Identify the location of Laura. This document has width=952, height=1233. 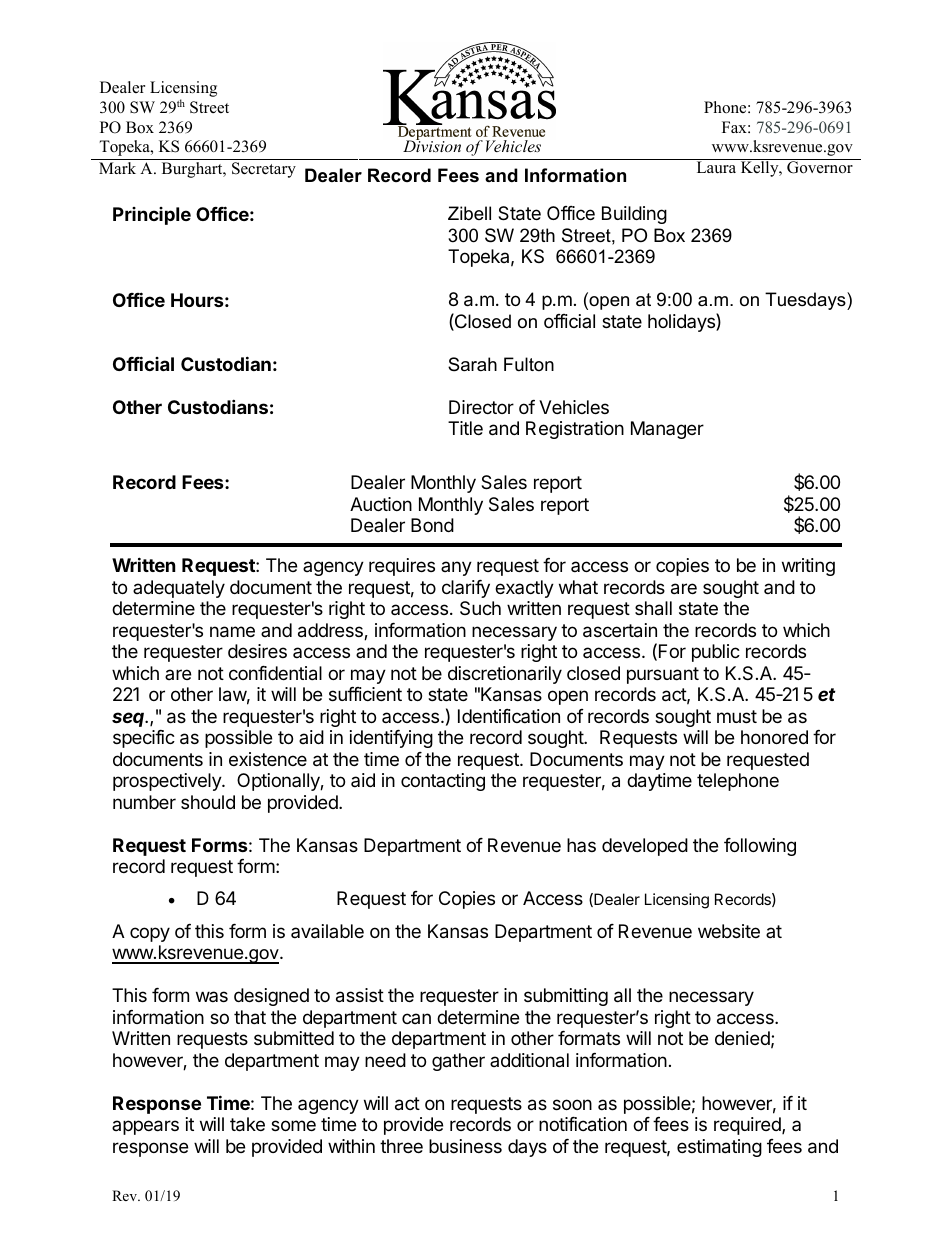
(716, 166).
